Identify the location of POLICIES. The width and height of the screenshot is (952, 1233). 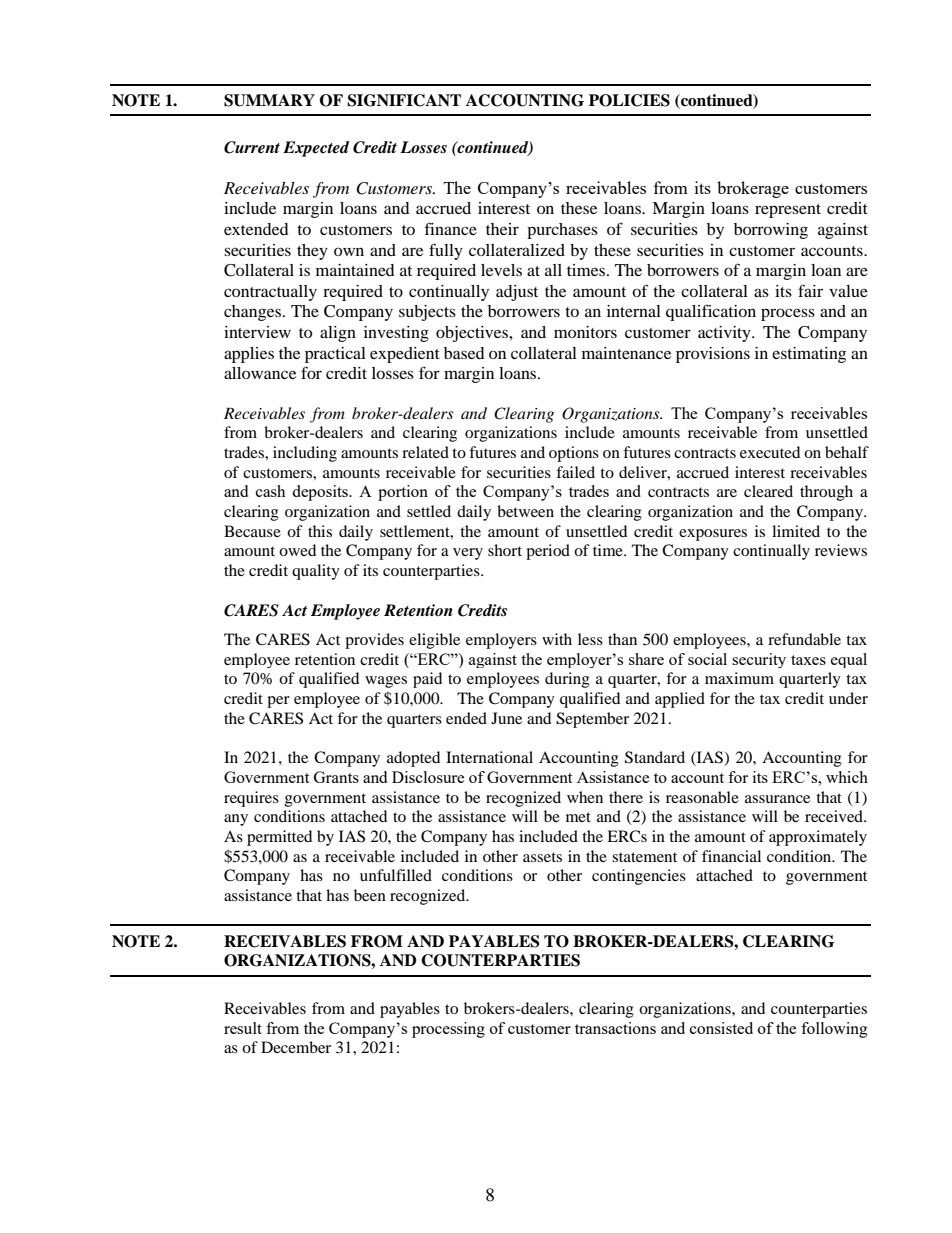
(629, 100).
